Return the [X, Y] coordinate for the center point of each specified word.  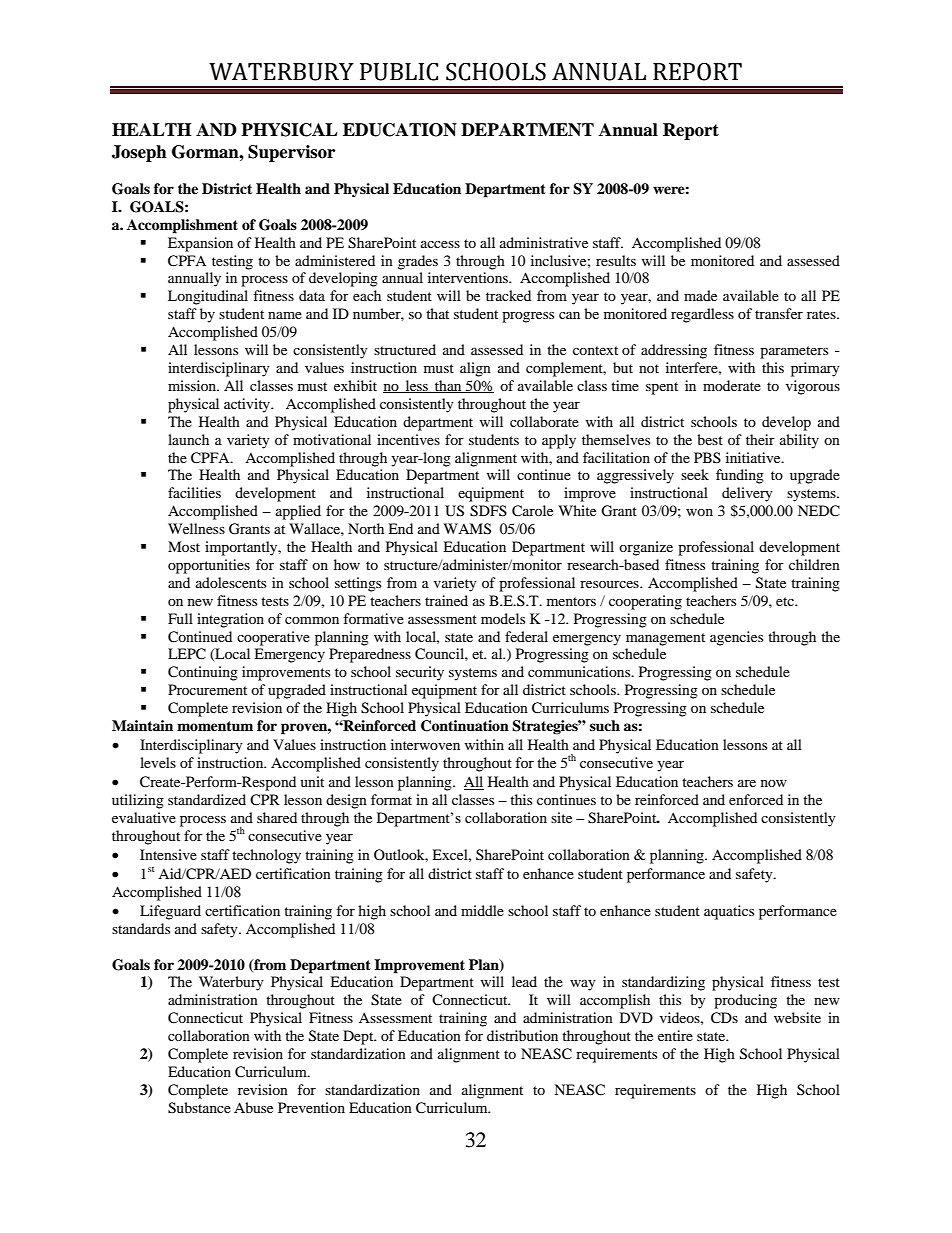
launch [188, 439]
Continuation [465, 726]
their [760, 439]
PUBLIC [399, 72]
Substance [199, 1108]
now [774, 783]
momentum [215, 726]
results [616, 260]
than [448, 386]
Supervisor [291, 153]
